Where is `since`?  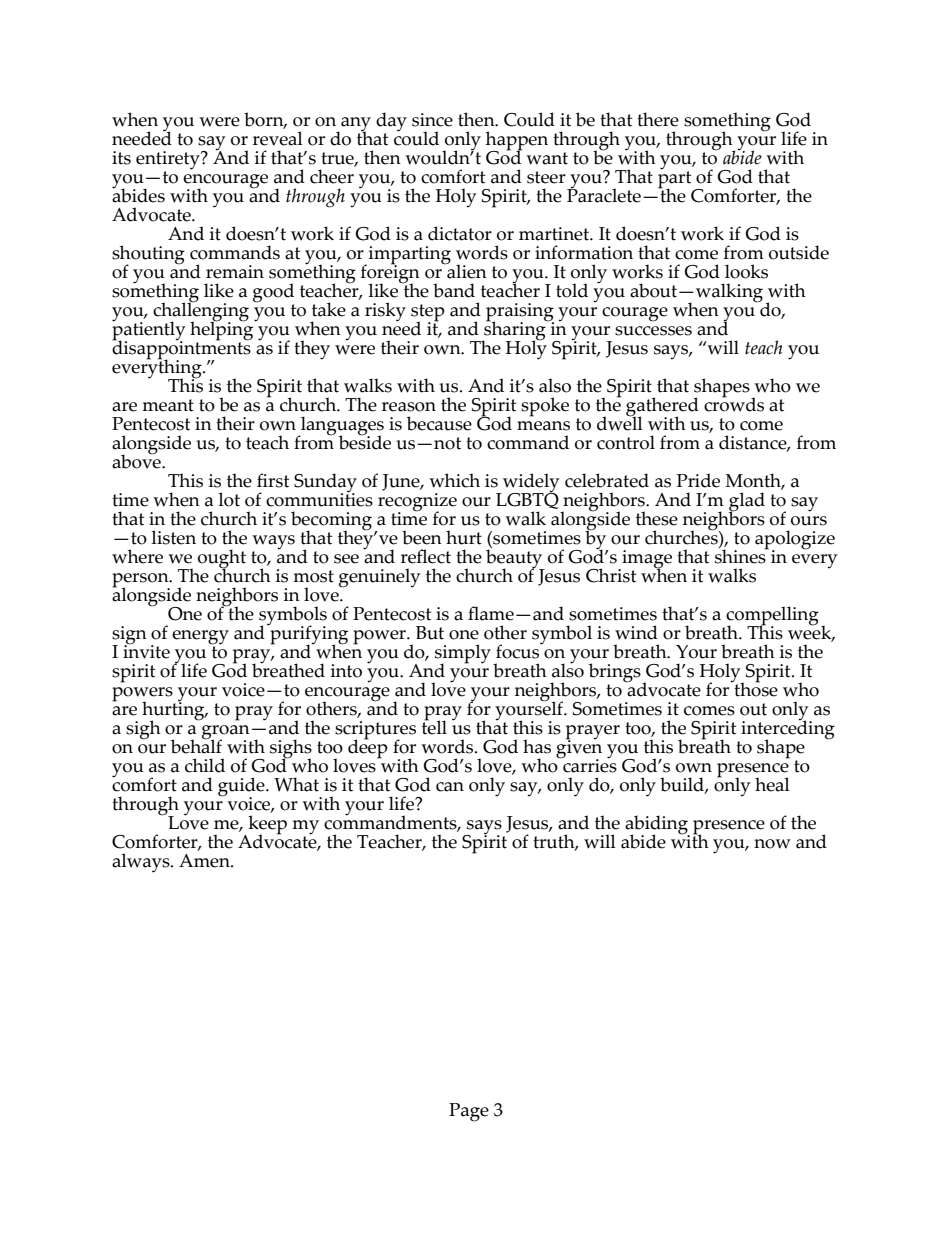
since is located at coordinates (432, 120).
